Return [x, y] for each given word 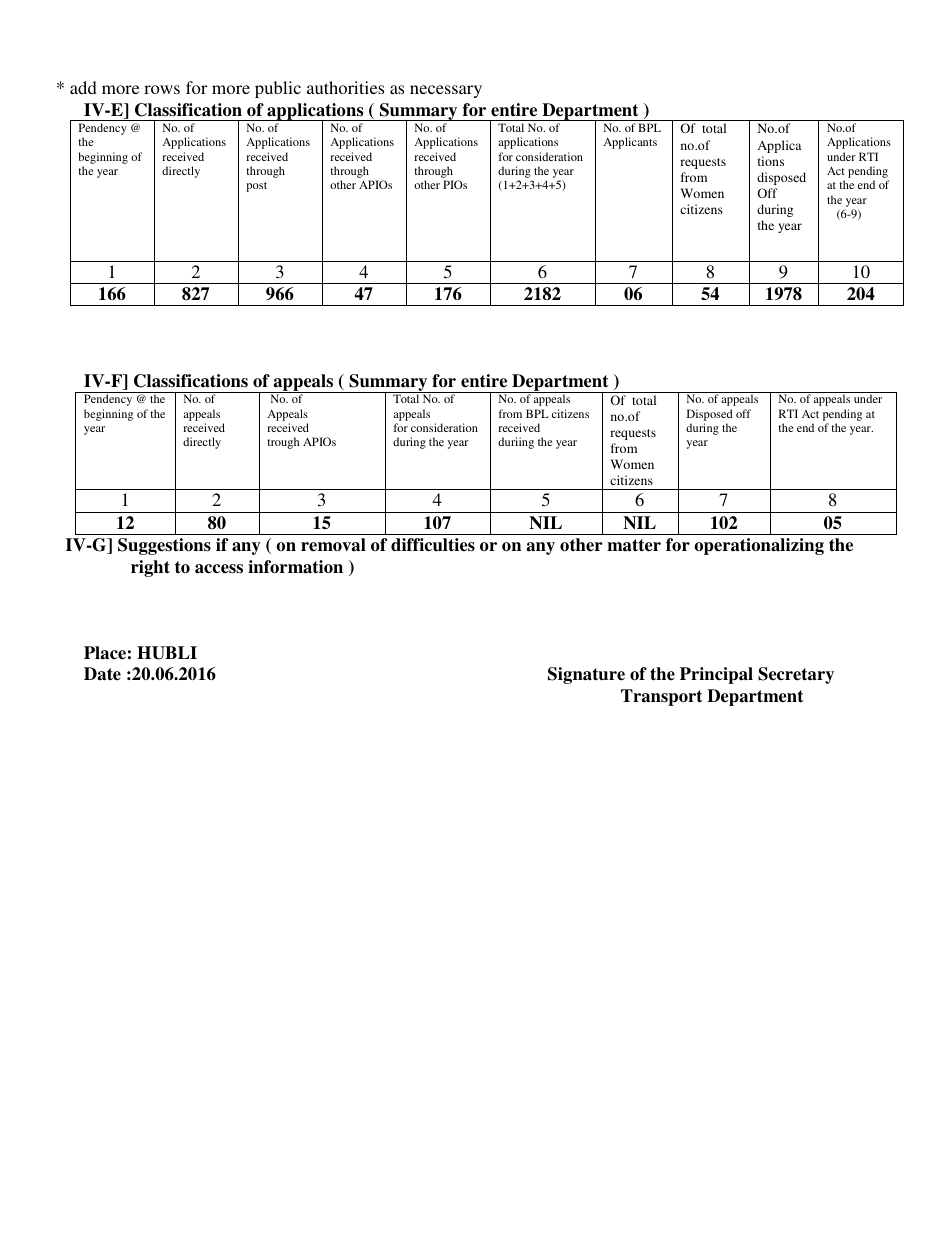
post [256, 187]
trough [283, 443]
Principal [716, 675]
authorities [345, 87]
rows [162, 89]
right [150, 568]
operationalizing [759, 546]
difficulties [433, 545]
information [295, 567]
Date [102, 674]
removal [333, 545]
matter [634, 545]
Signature [586, 675]
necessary [446, 91]
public [278, 89]
